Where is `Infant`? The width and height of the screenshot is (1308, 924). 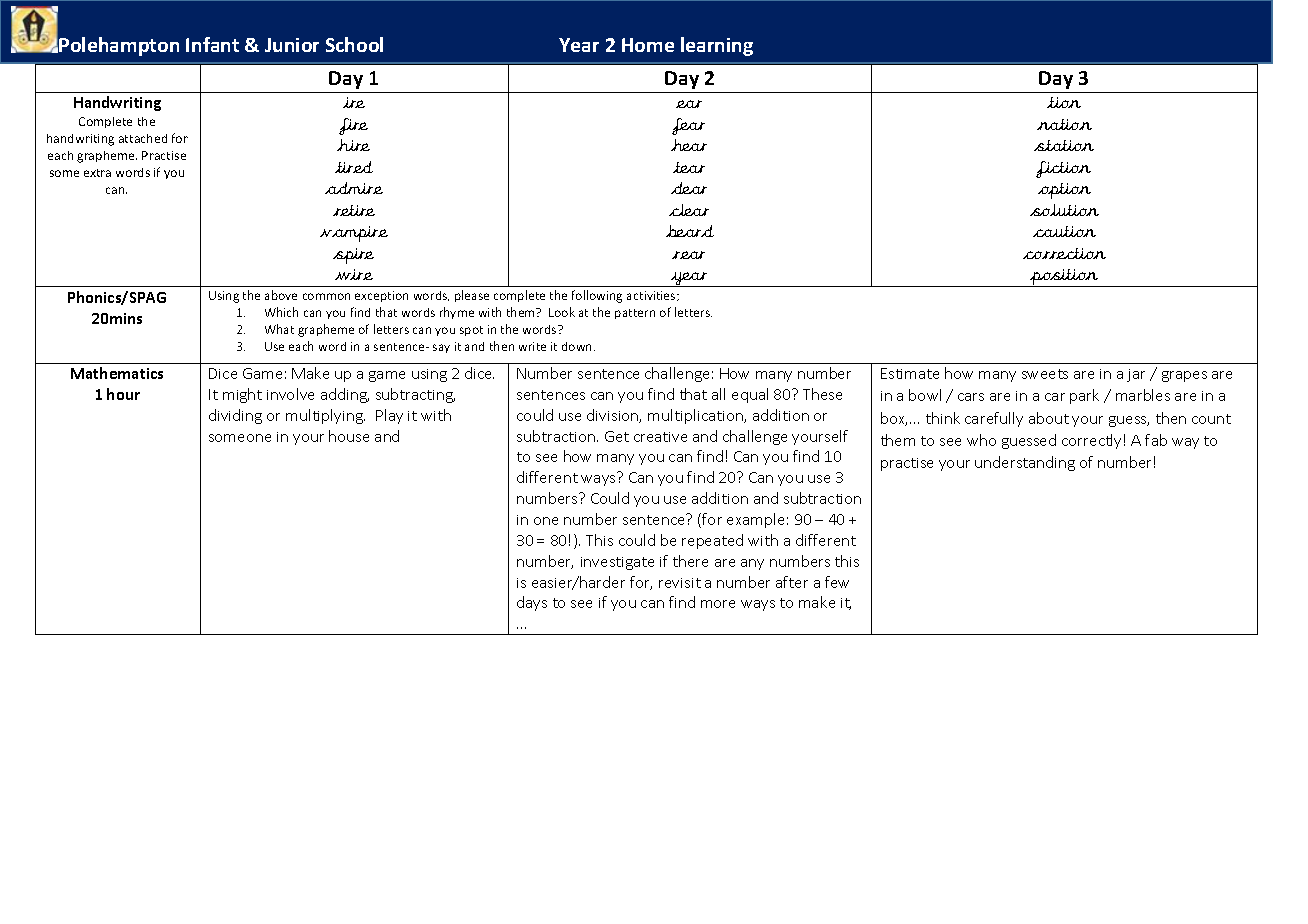 Infant is located at coordinates (212, 44).
